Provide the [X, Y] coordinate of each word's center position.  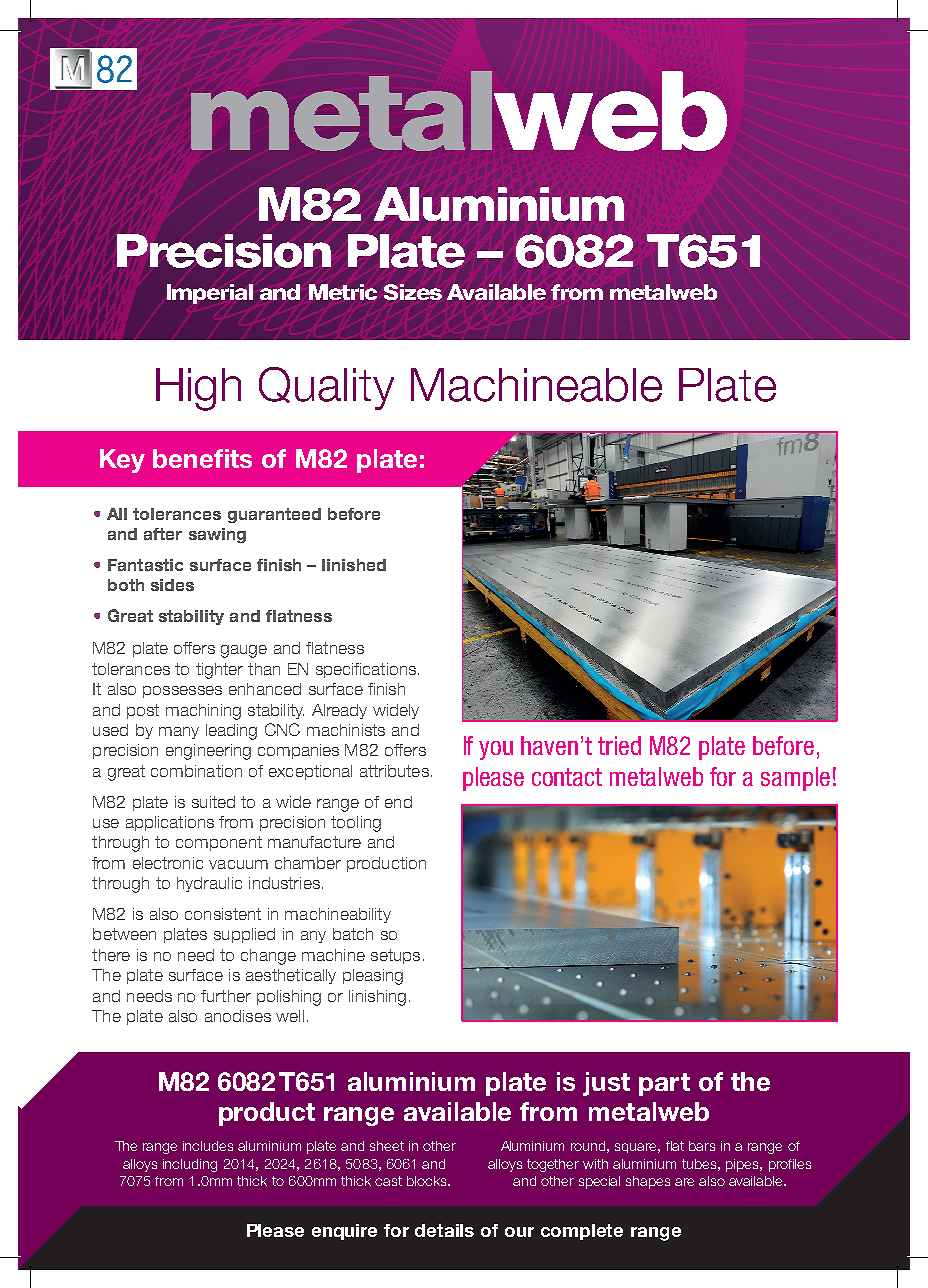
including [190, 1165]
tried [619, 745]
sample [795, 779]
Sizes [413, 292]
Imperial [210, 294]
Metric [343, 292]
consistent [223, 914]
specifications [366, 670]
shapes [648, 1182]
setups [395, 956]
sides [172, 585]
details [444, 1230]
